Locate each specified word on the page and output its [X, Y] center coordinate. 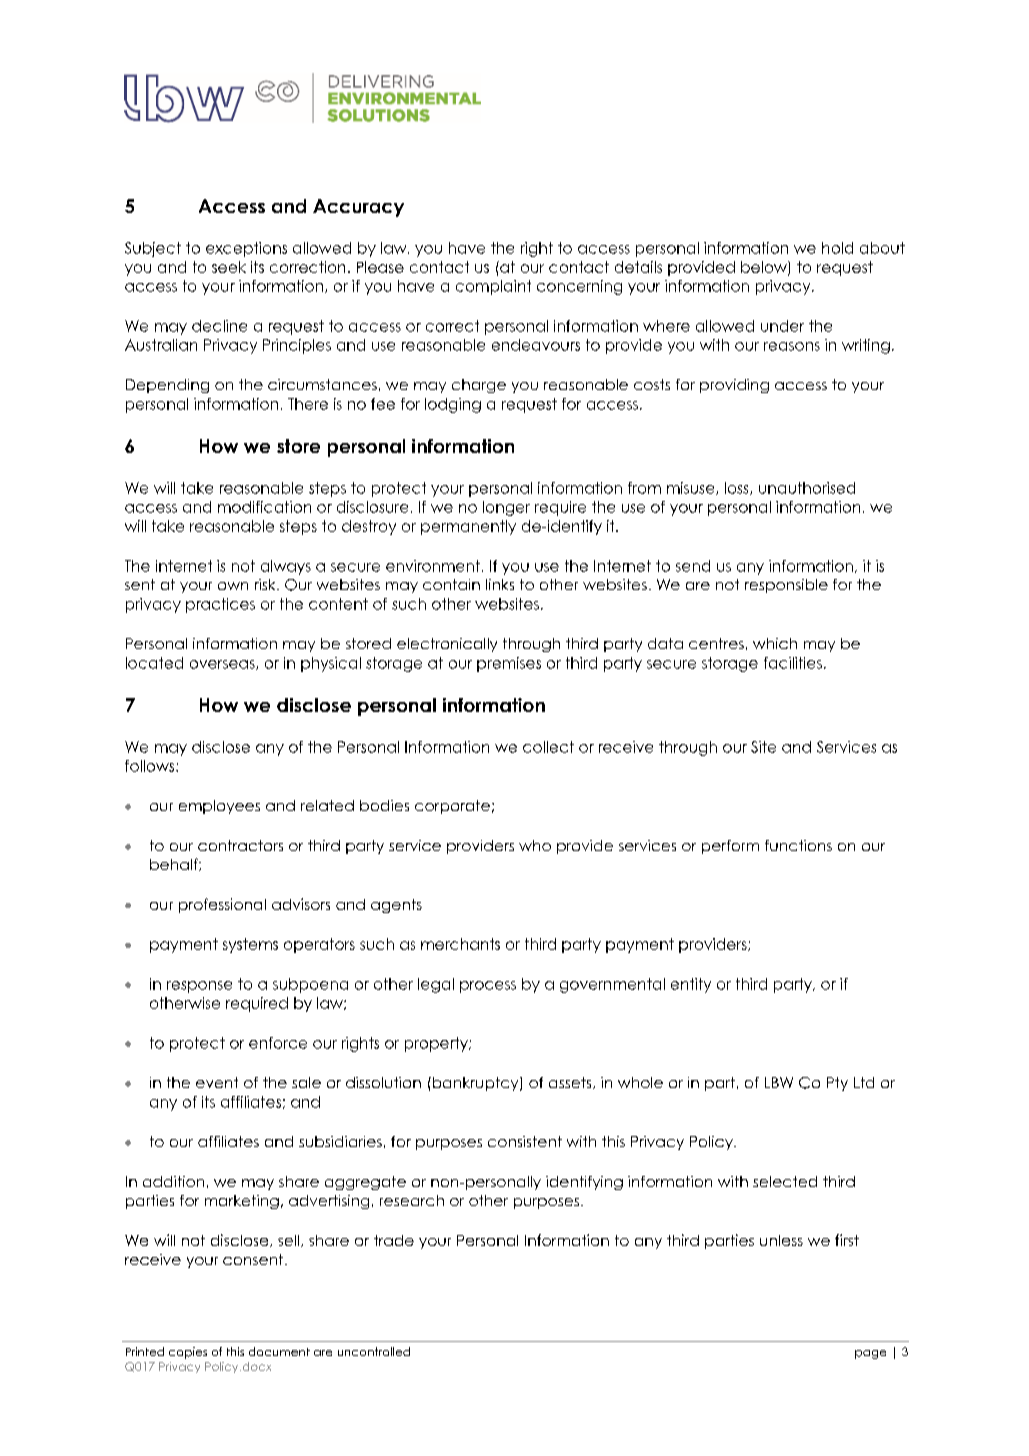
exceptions [246, 249]
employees [219, 807]
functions [798, 845]
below [765, 268]
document [279, 1351]
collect [548, 747]
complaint [493, 287]
